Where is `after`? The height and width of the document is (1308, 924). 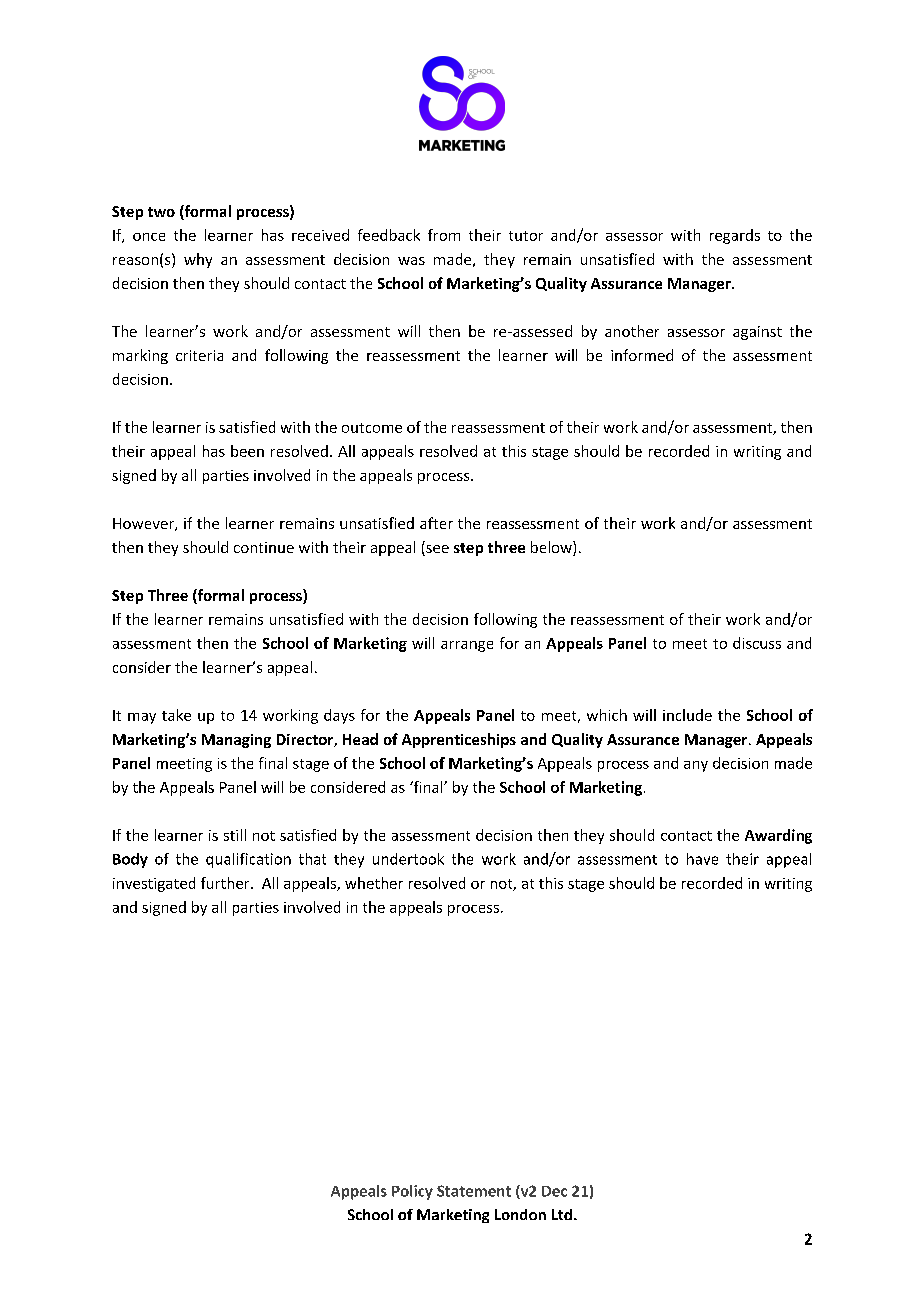
after is located at coordinates (436, 523).
